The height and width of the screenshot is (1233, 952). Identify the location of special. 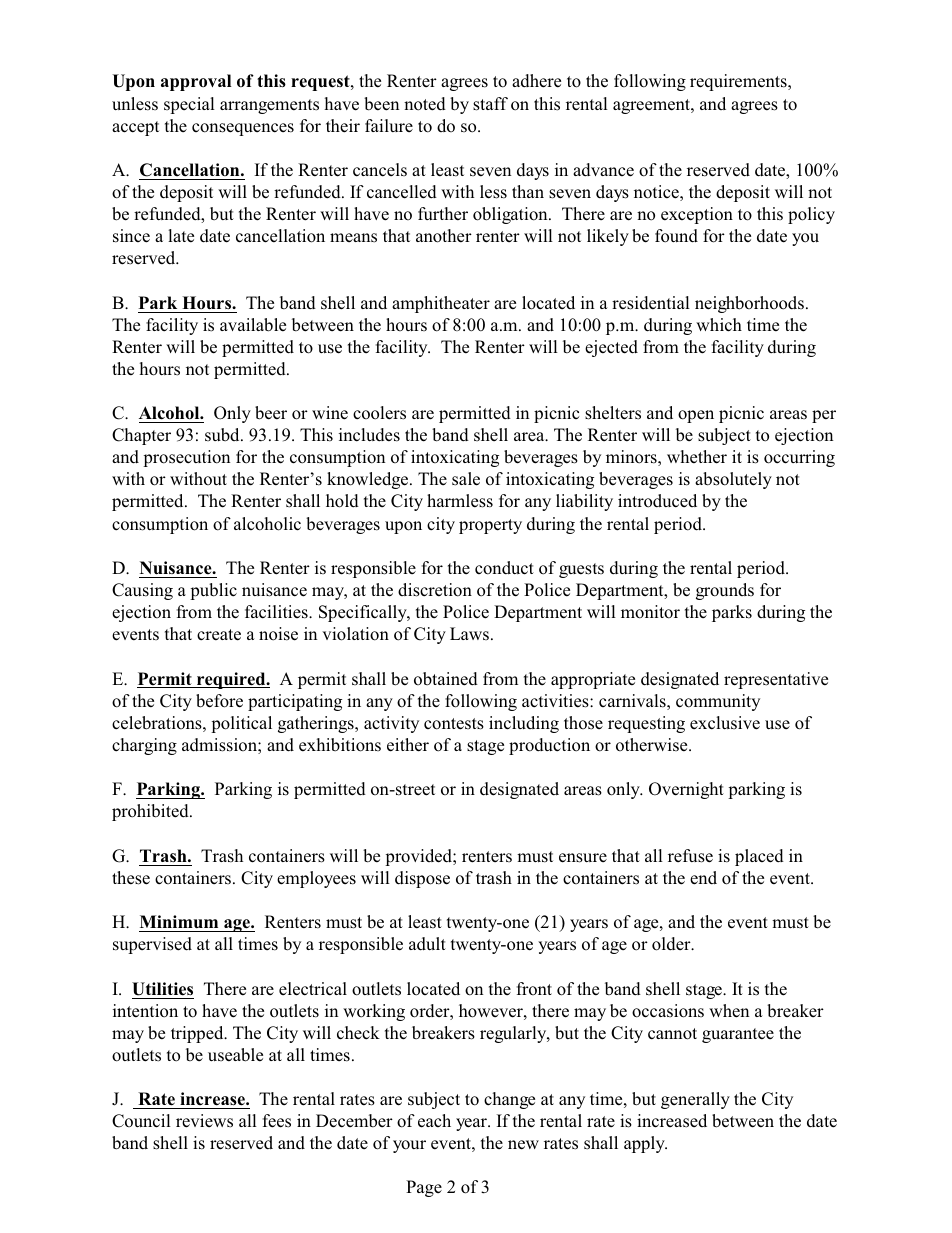
(189, 105).
